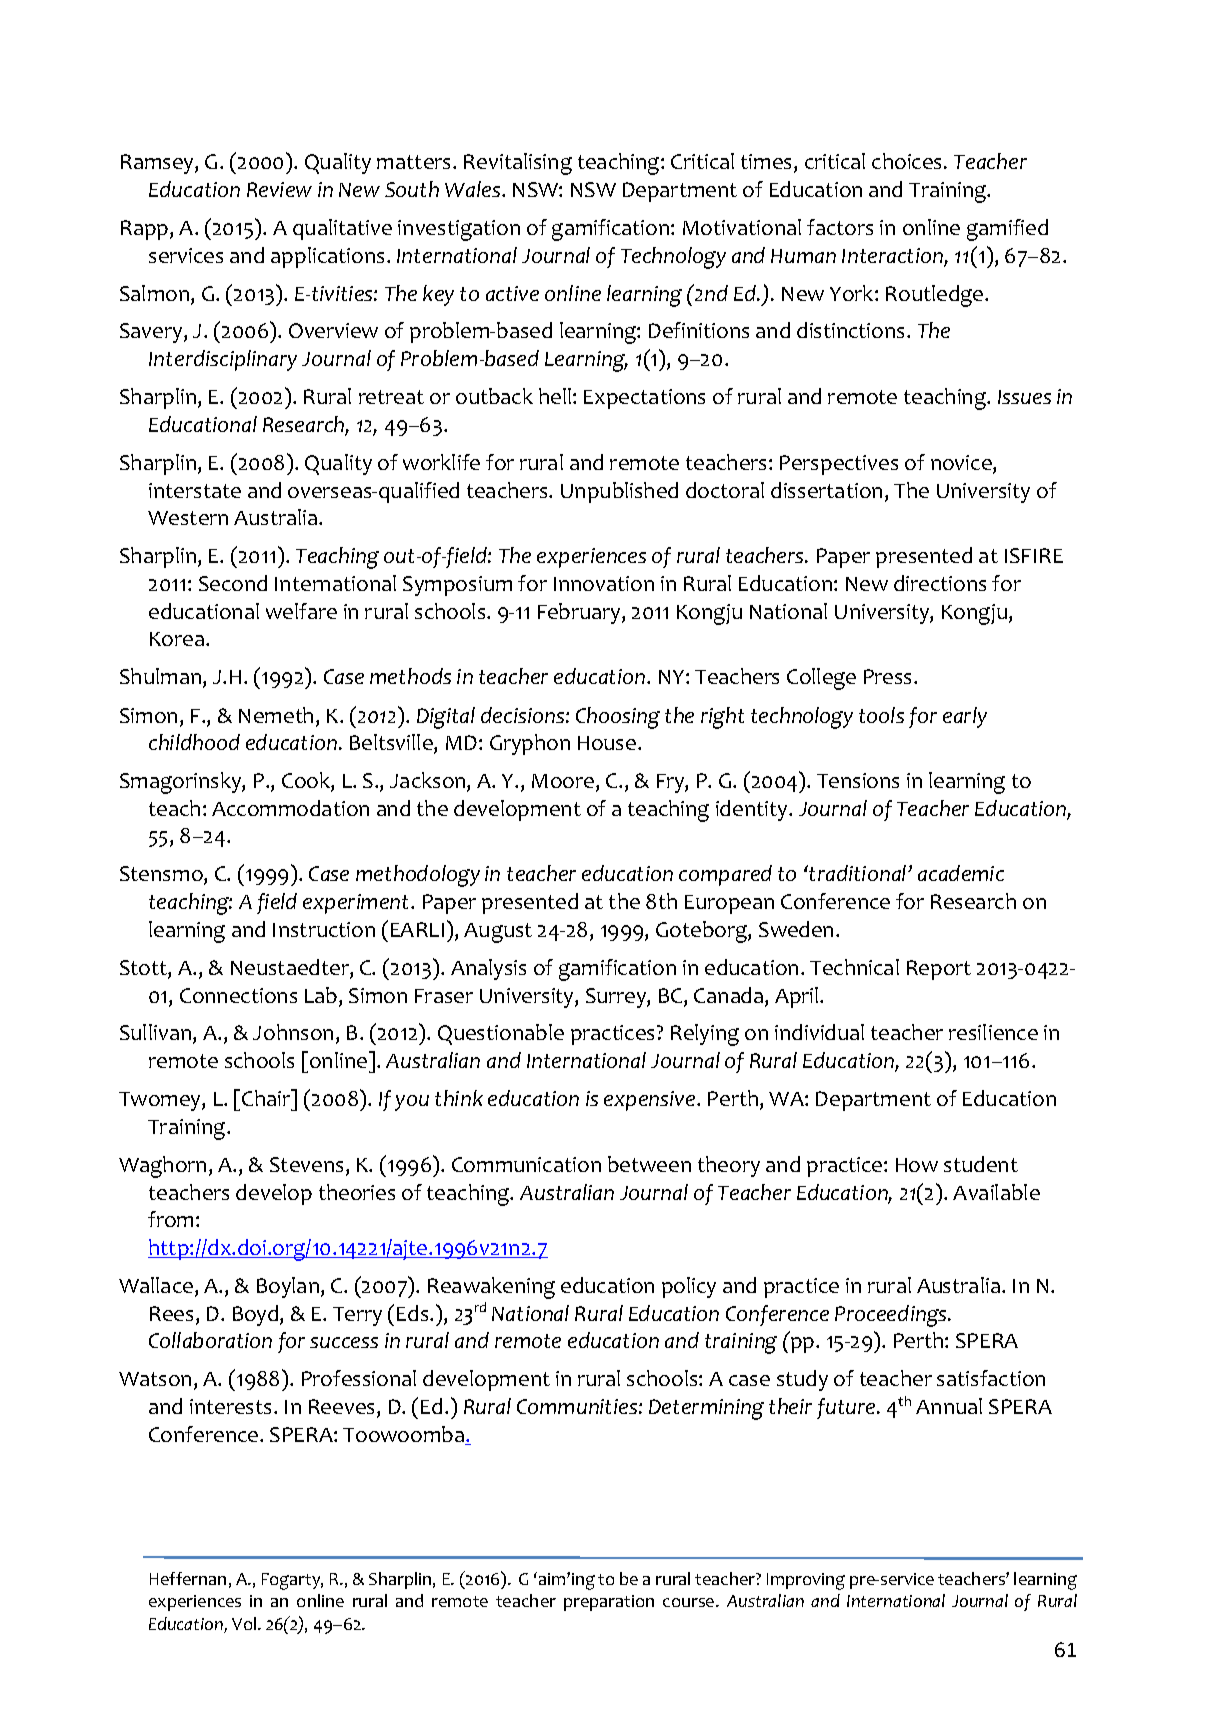  I want to click on House, so click(608, 743).
